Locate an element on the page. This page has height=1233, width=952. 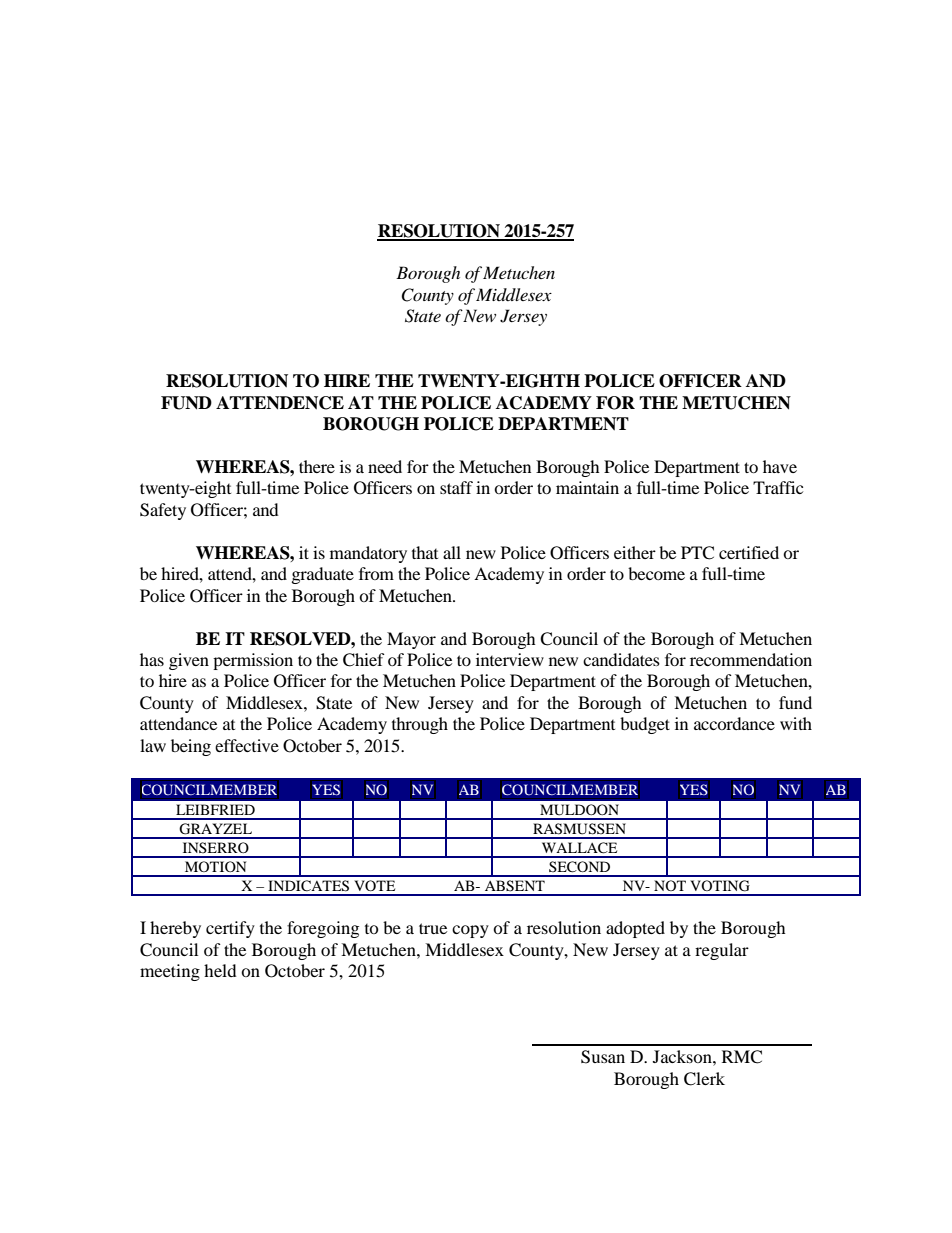
RMC is located at coordinates (742, 1057).
